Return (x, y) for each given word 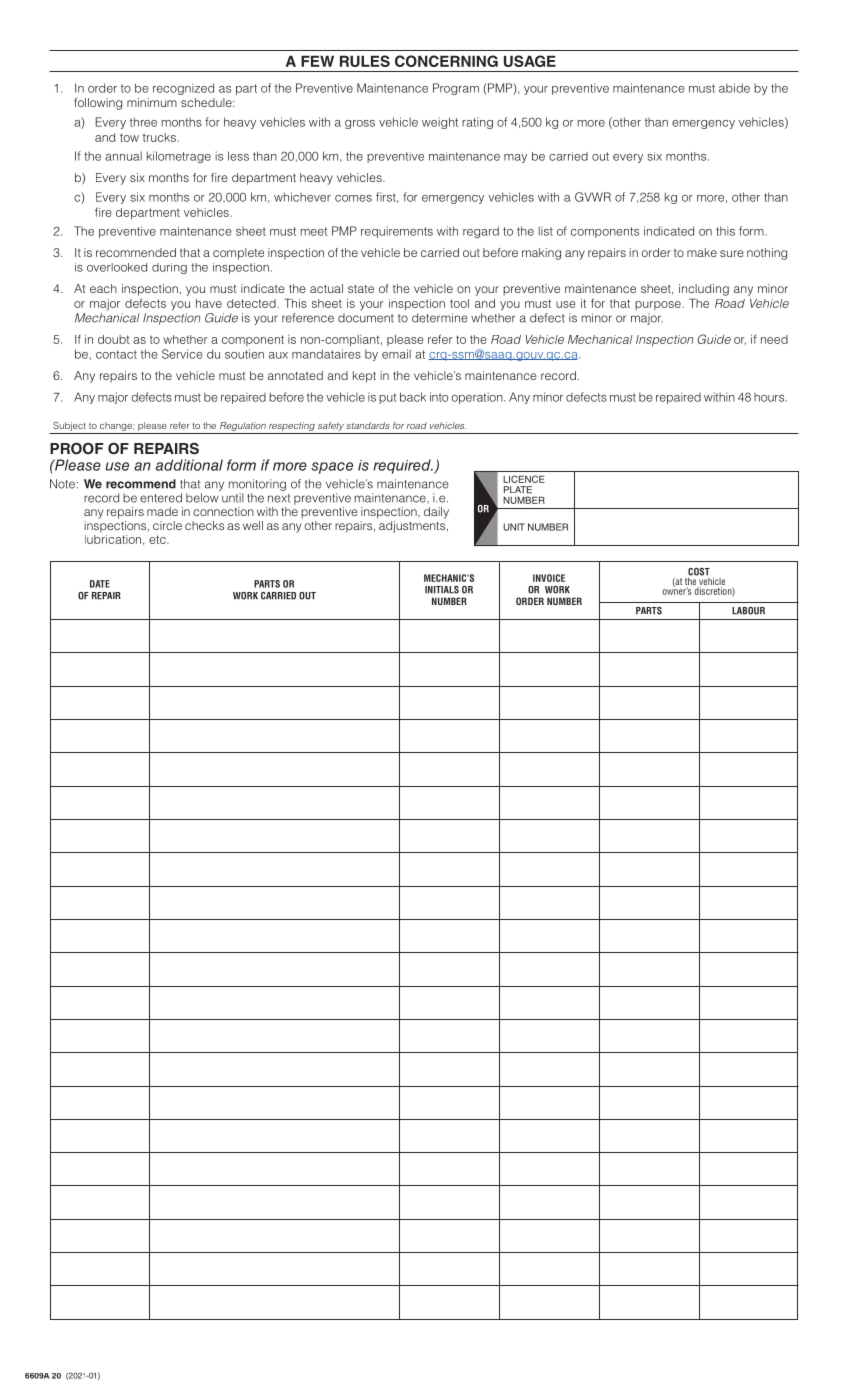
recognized (183, 89)
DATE (100, 584)
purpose (659, 305)
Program (456, 89)
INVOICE (549, 578)
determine (440, 318)
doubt (114, 339)
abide (734, 88)
